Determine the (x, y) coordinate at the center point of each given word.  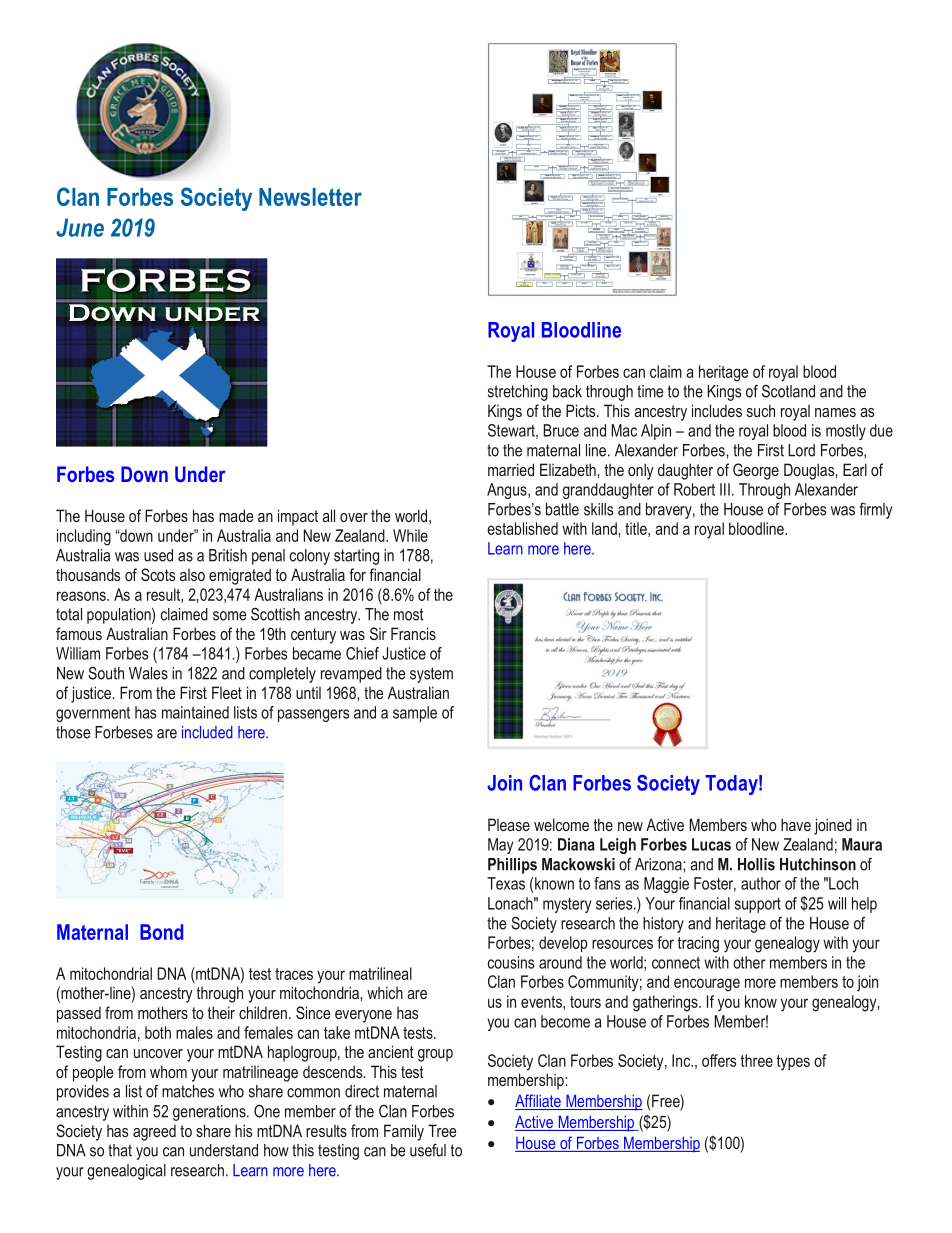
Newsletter (310, 197)
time (650, 391)
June (80, 227)
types (793, 1063)
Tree (442, 1130)
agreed (154, 1133)
